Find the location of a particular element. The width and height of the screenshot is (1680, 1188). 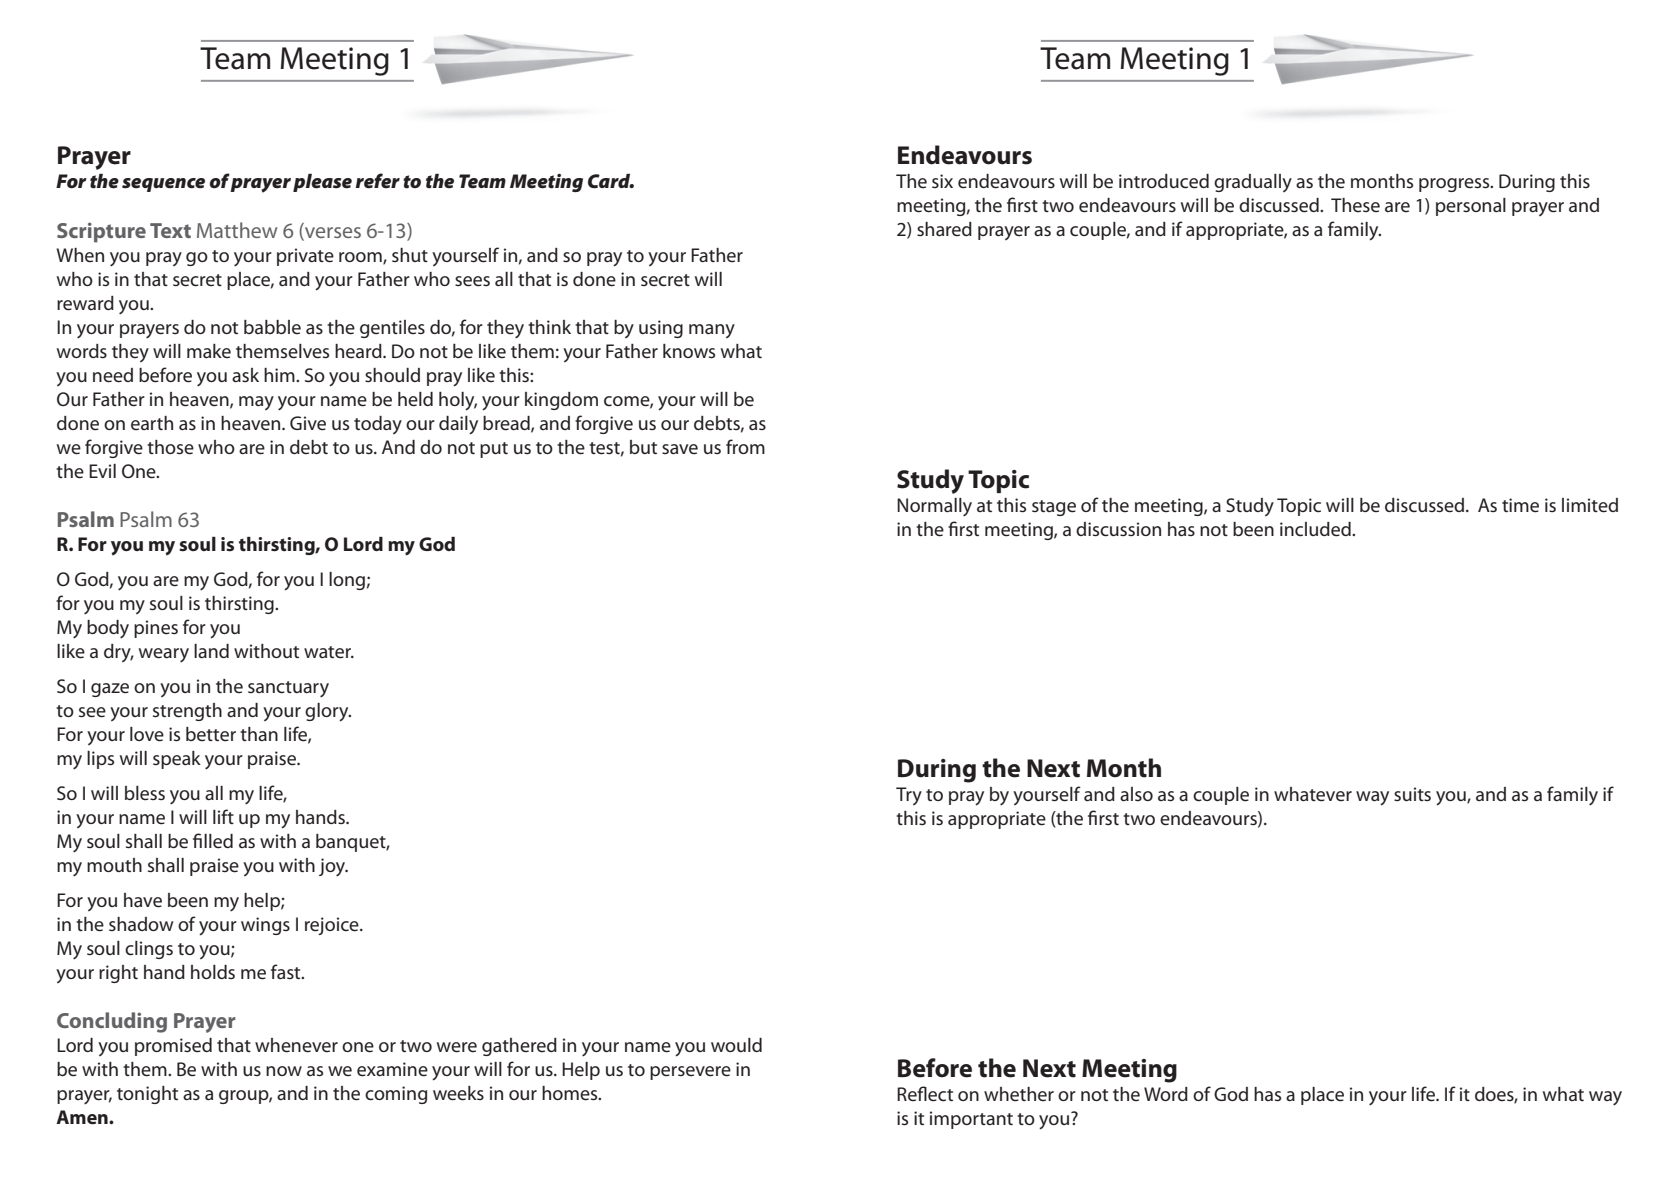

shared is located at coordinates (944, 229).
